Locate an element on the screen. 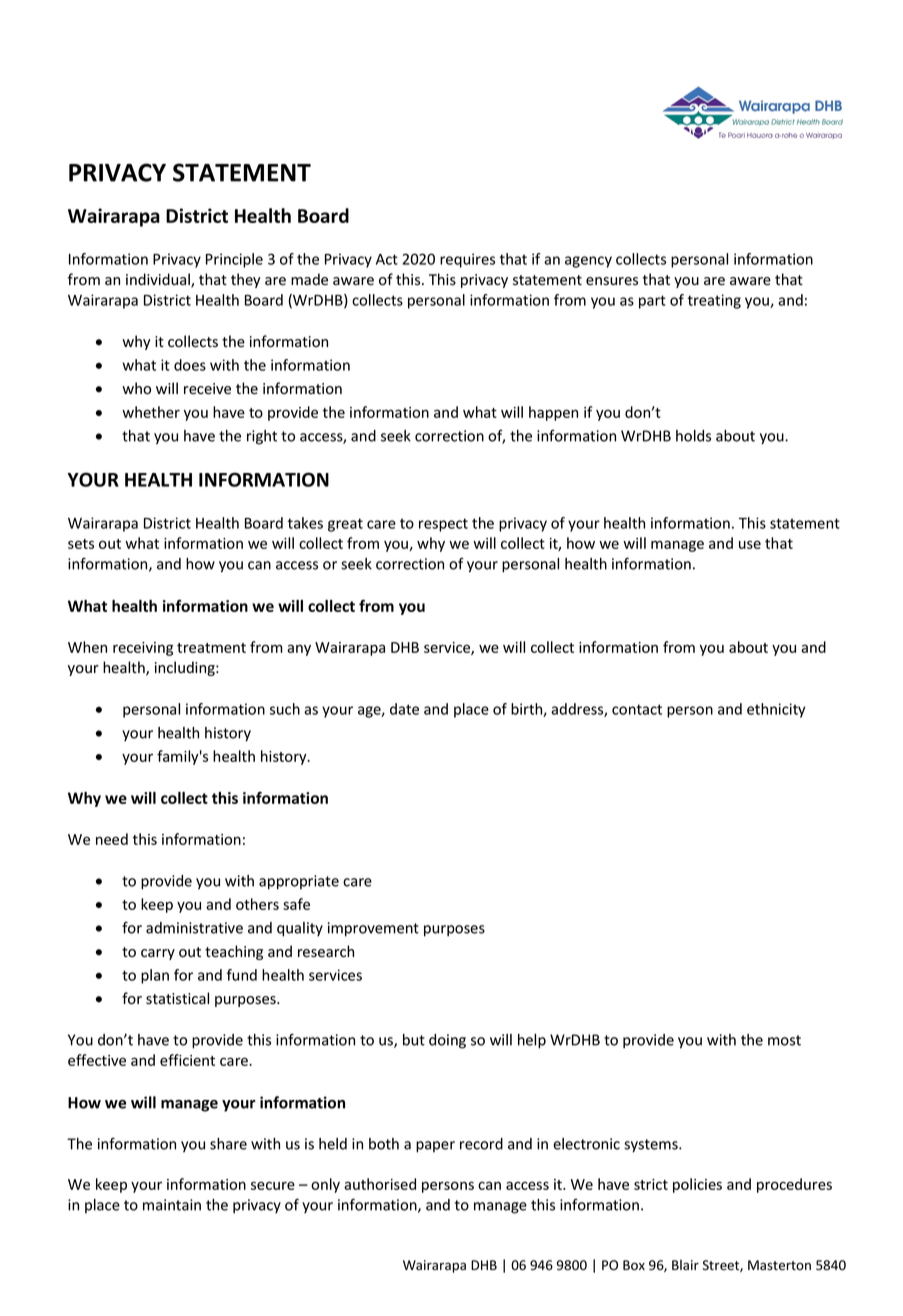 The width and height of the screenshot is (903, 1316). authorised is located at coordinates (380, 1184).
